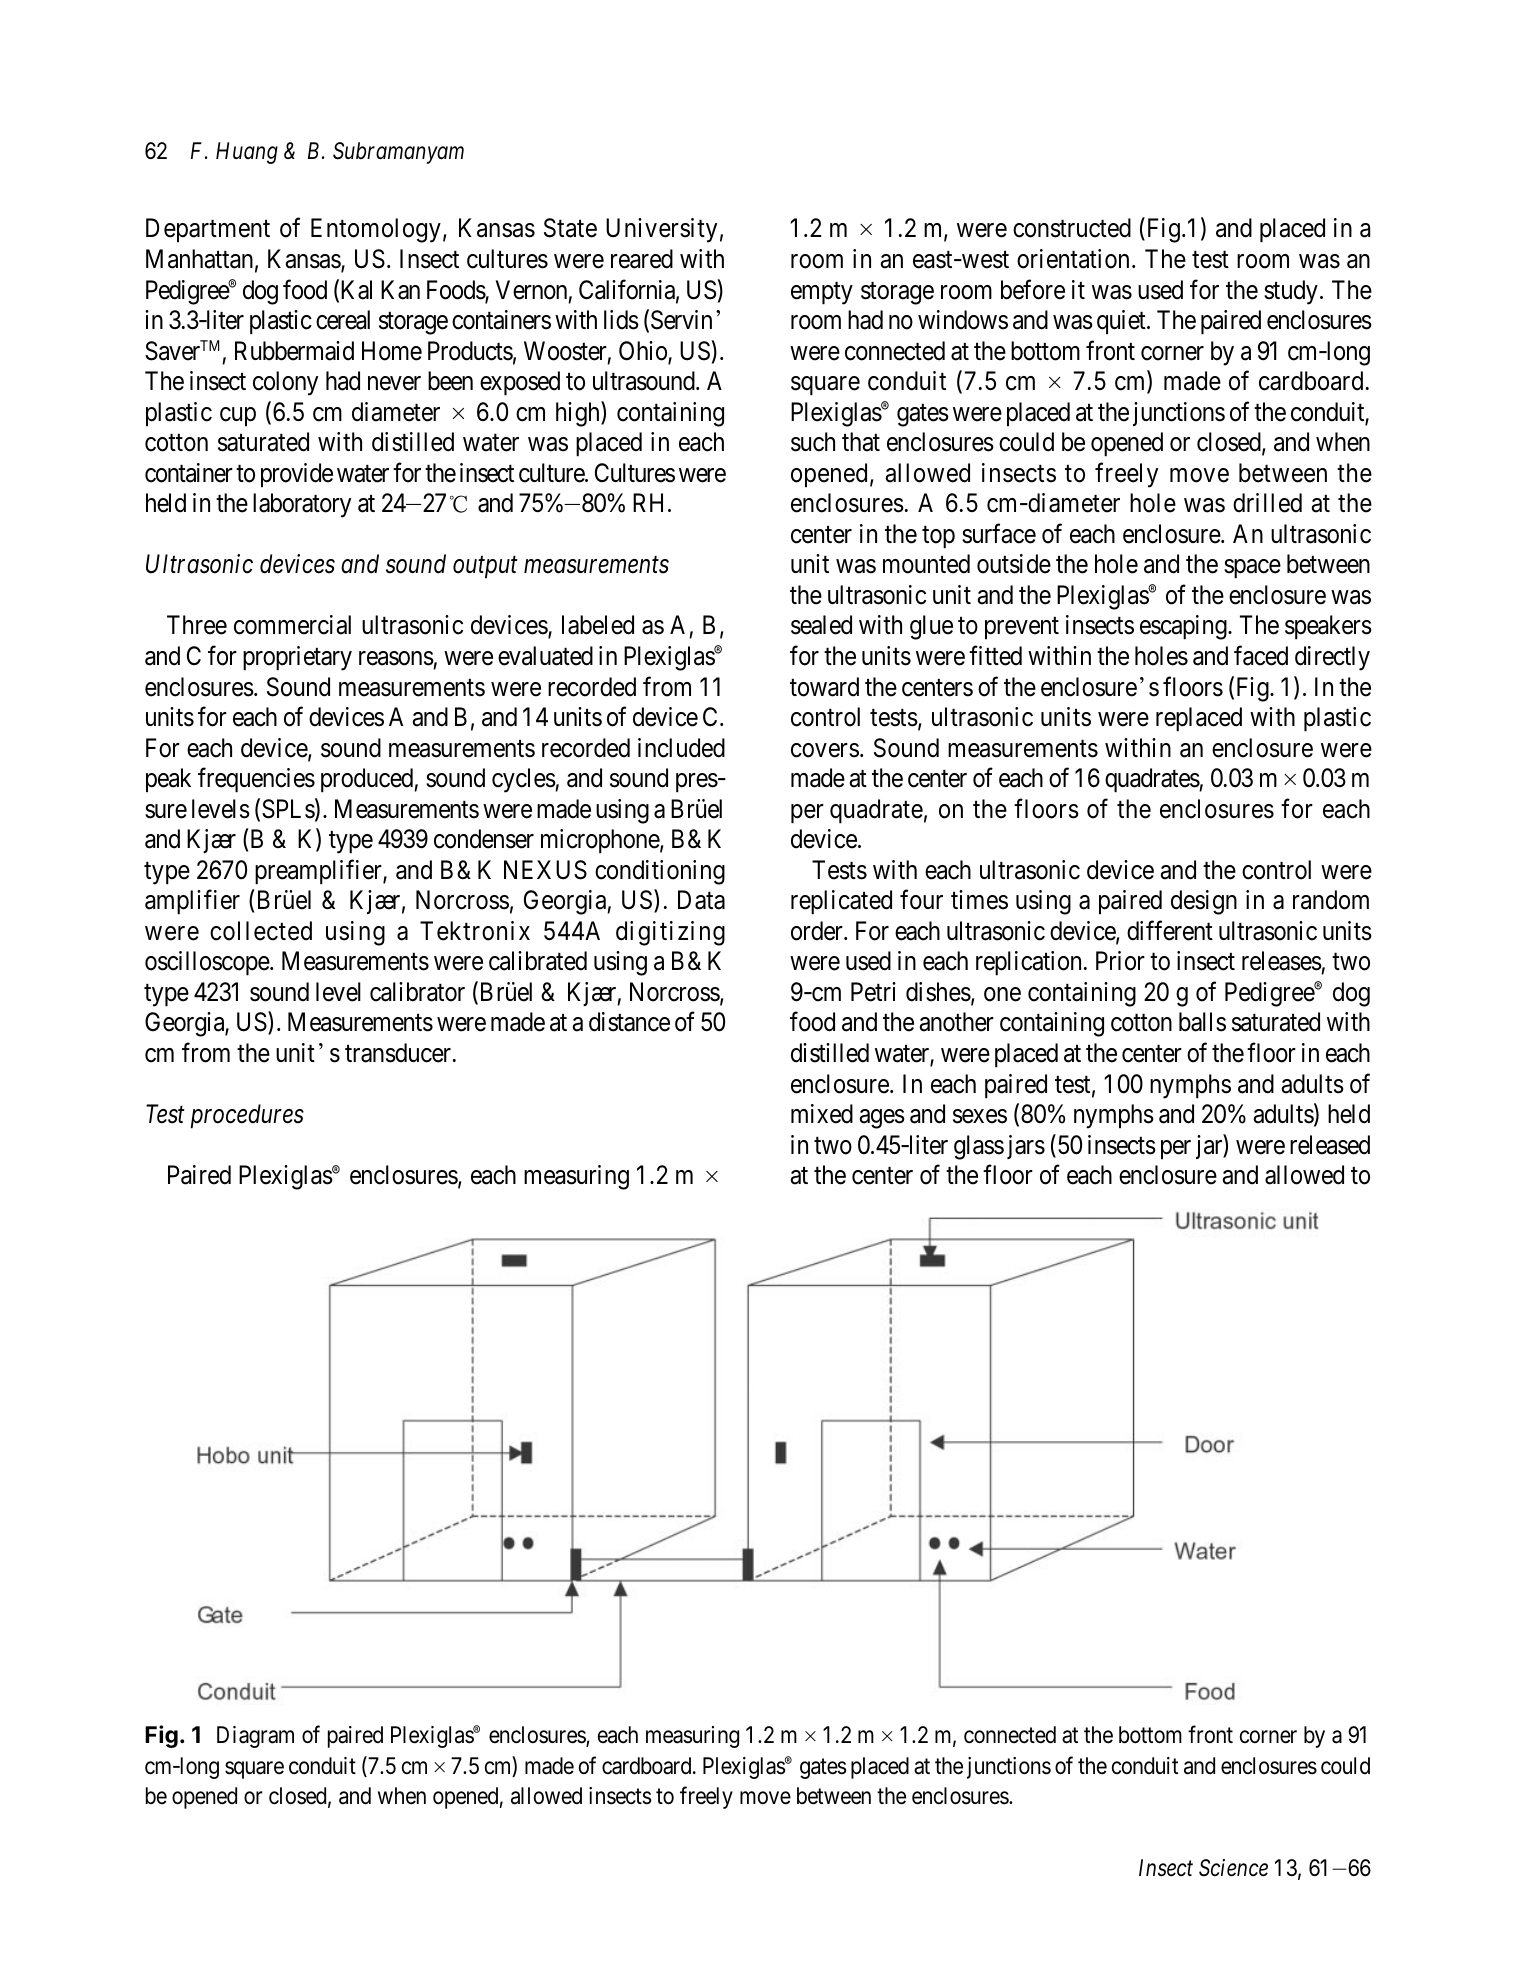 This page has width=1514, height=1985. I want to click on released, so click(1330, 1145).
